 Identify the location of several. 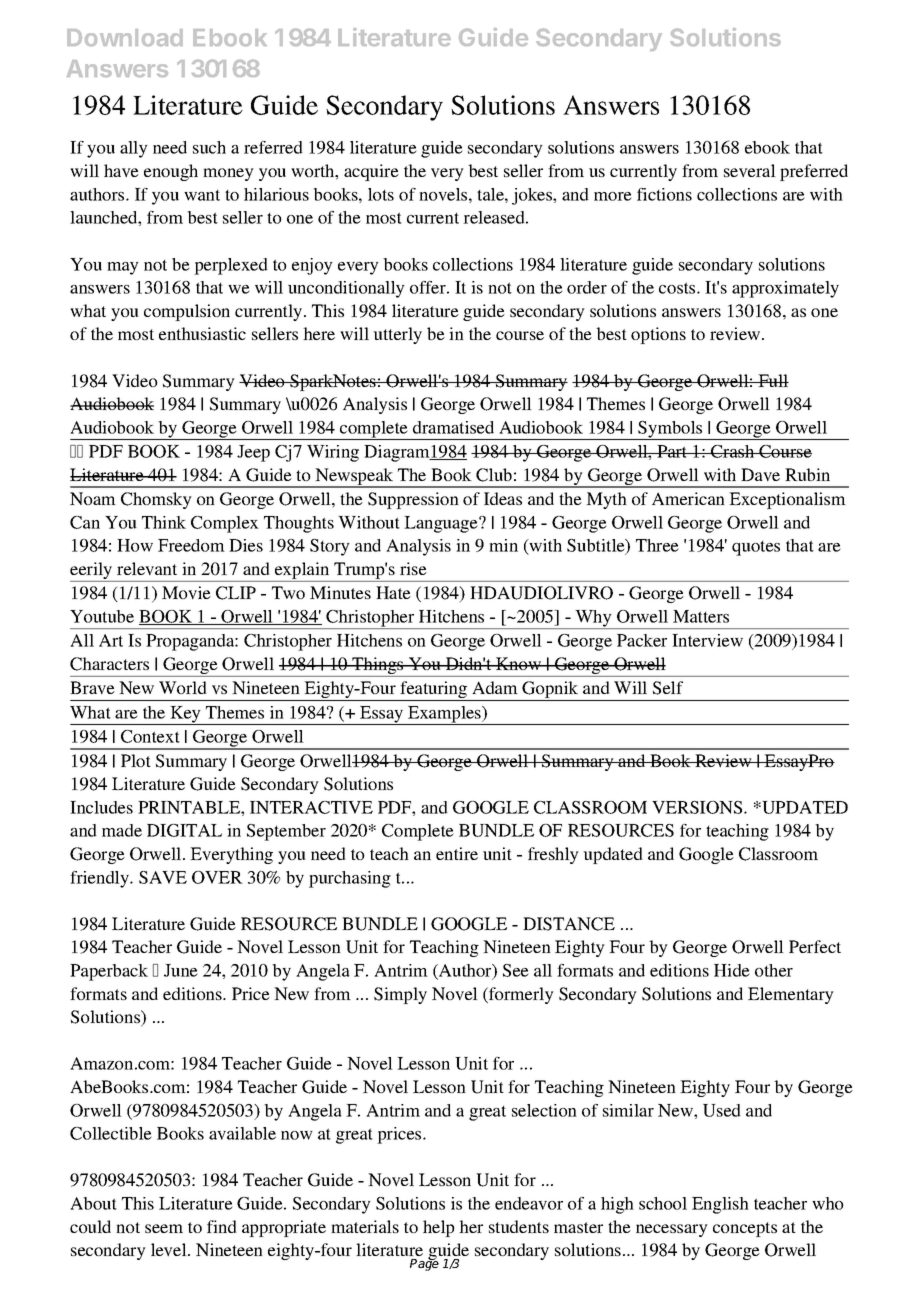
(750, 170).
